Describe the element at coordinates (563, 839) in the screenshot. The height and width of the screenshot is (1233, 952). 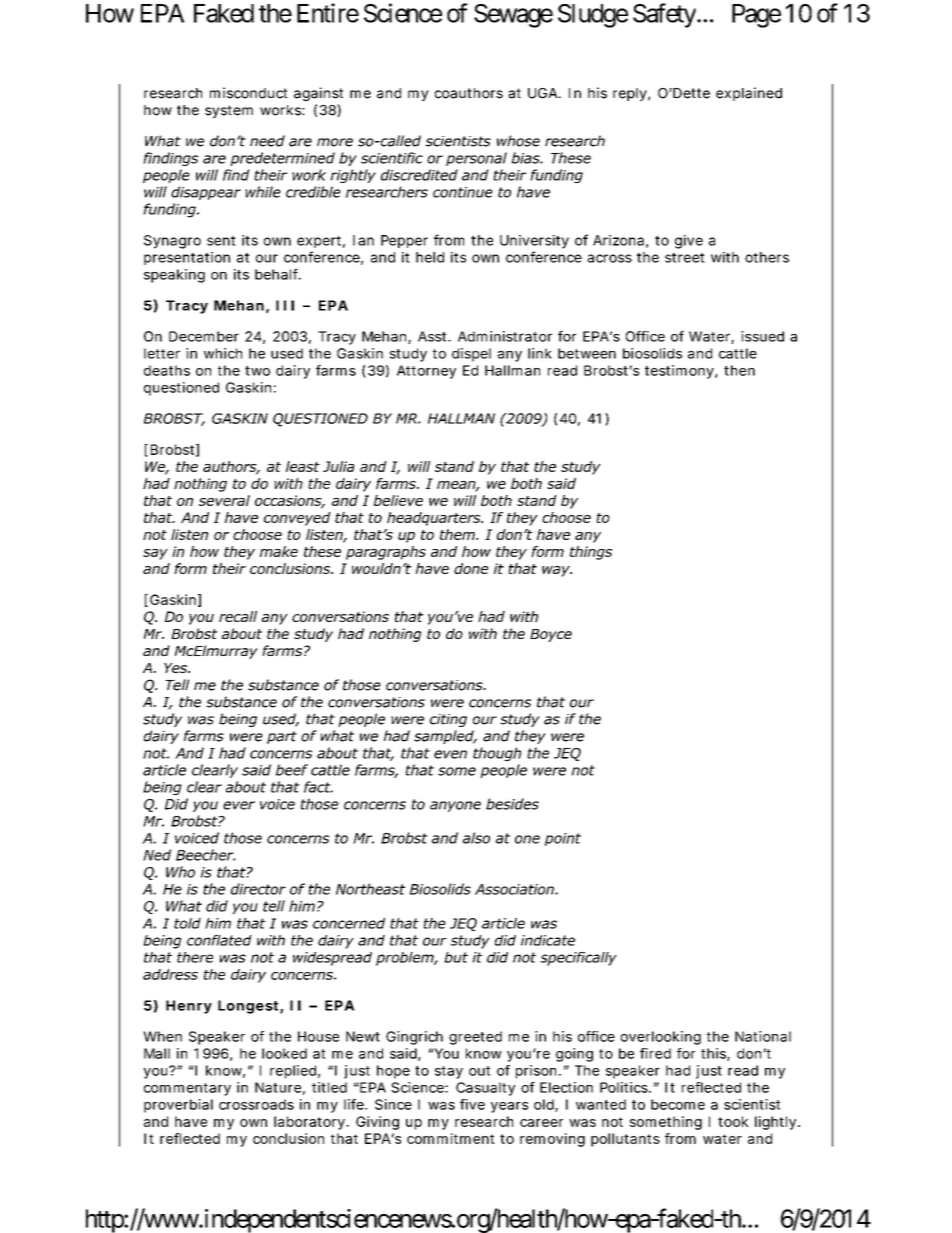
I see `point` at that location.
